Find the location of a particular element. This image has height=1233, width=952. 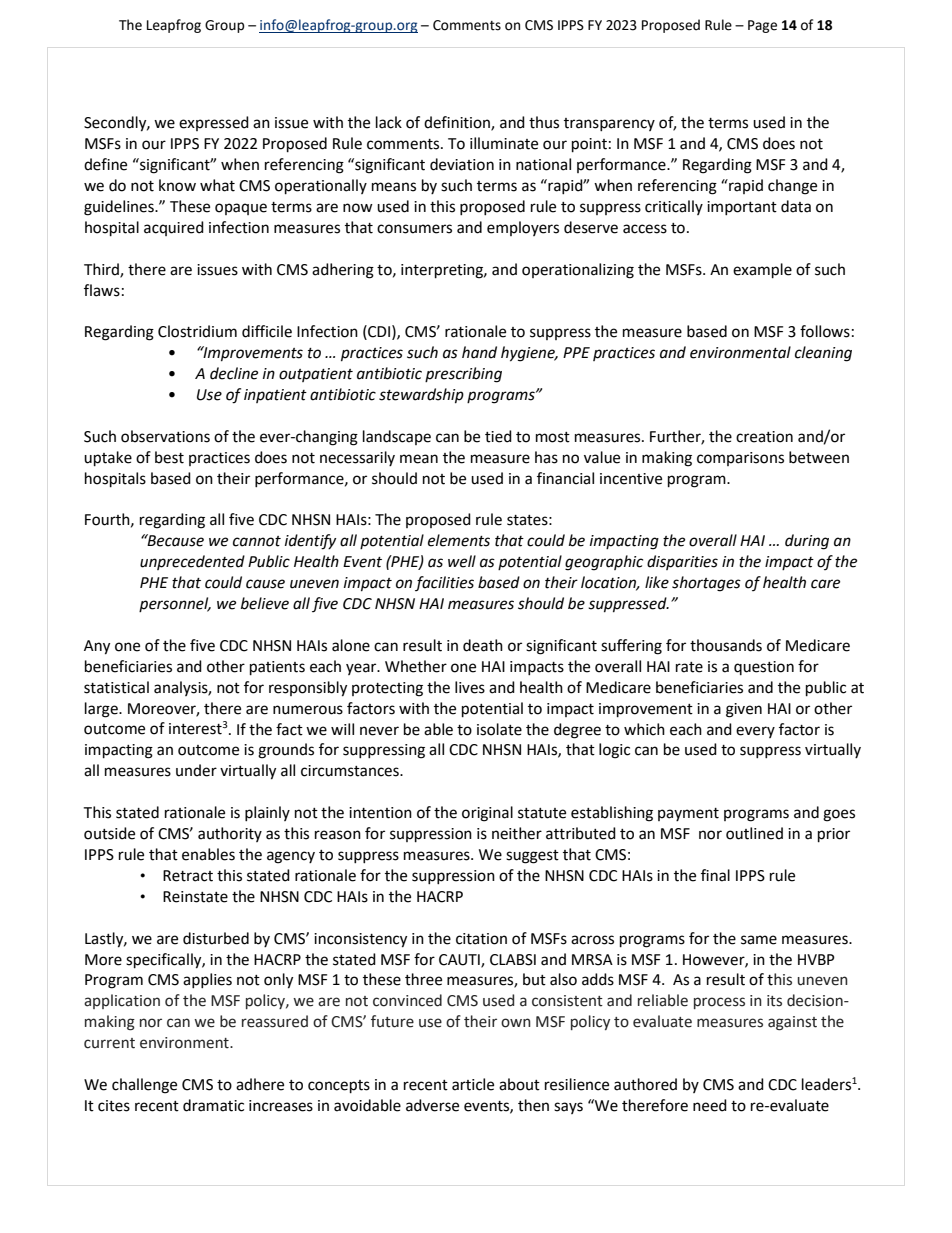

prescribing is located at coordinates (463, 375).
